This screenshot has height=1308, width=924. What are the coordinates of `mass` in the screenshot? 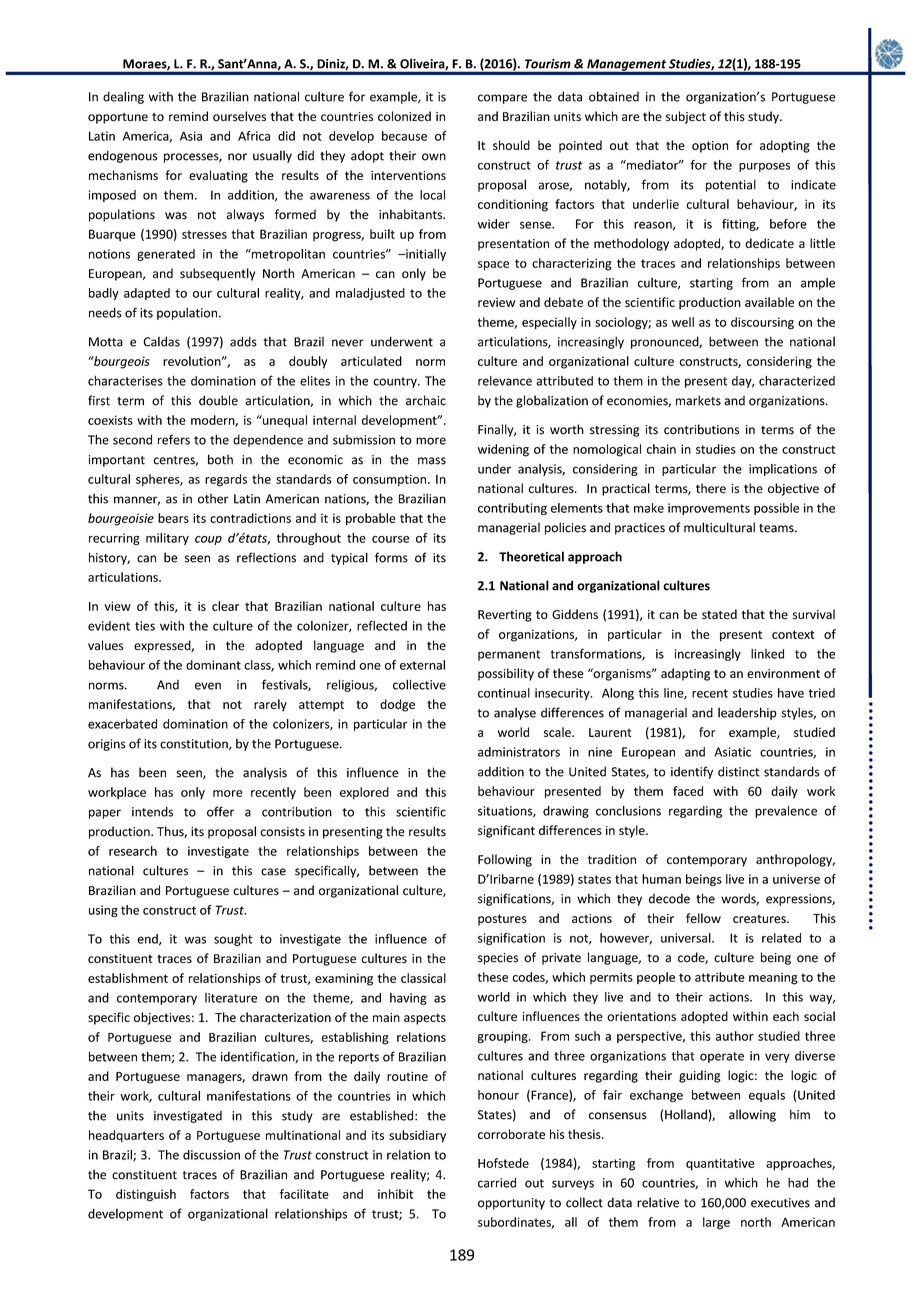 It's located at (432, 461).
